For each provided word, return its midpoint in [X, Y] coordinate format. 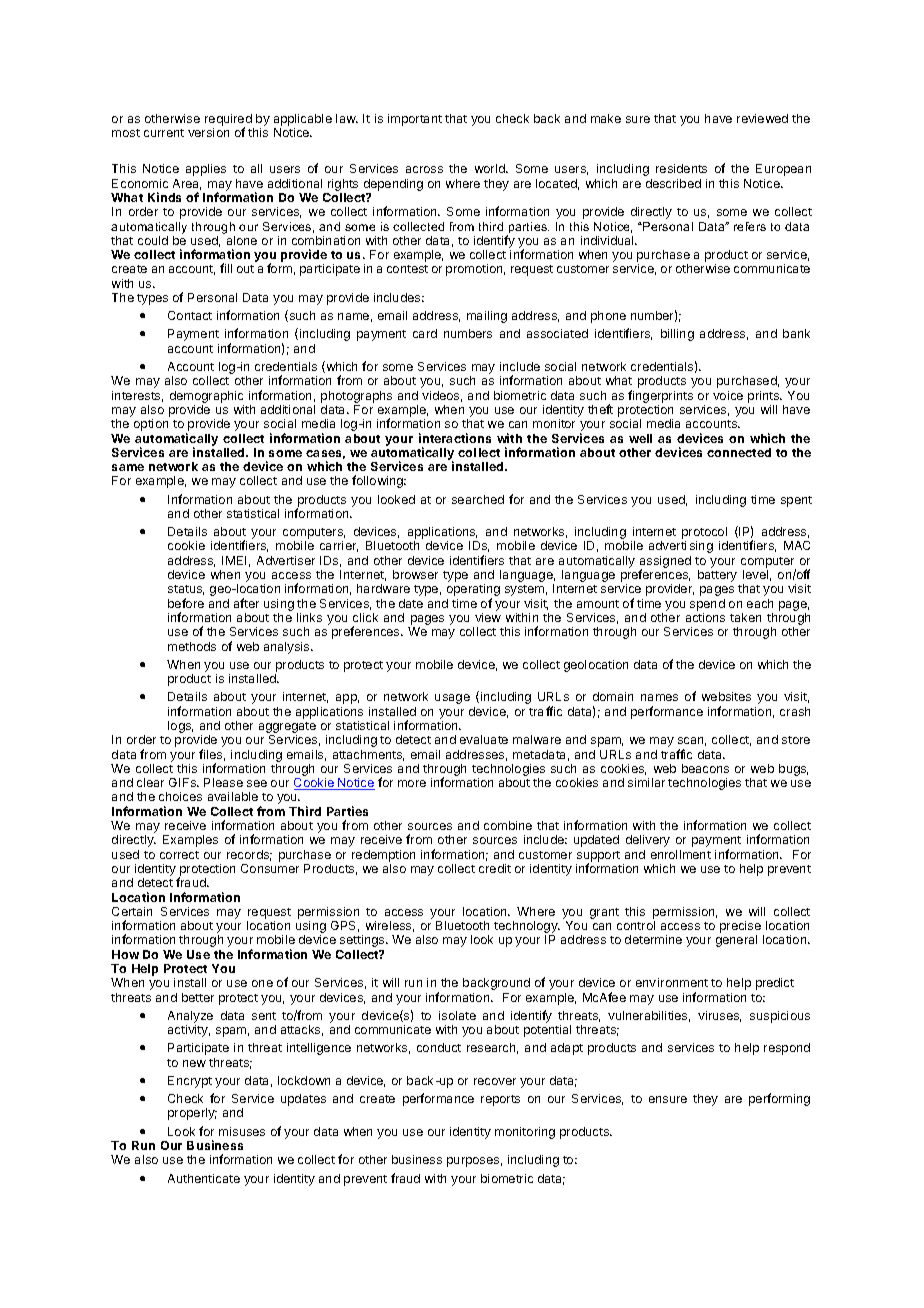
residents [681, 168]
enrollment [681, 854]
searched [478, 499]
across [424, 169]
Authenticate [204, 1178]
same [128, 467]
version [208, 132]
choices [180, 796]
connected [739, 452]
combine [508, 825]
